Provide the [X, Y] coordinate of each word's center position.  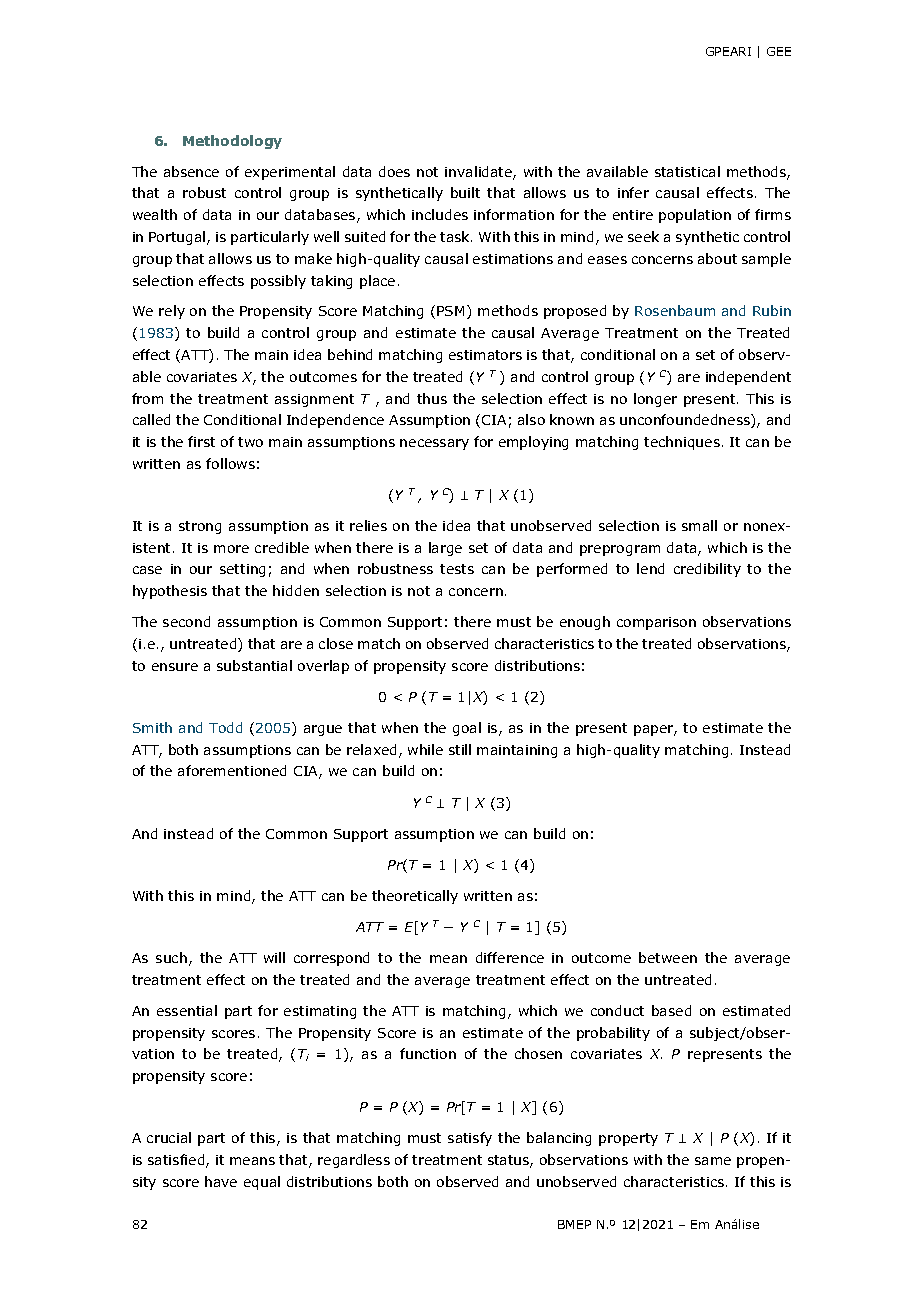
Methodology [232, 142]
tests [457, 569]
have [221, 1181]
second [186, 621]
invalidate [479, 173]
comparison [656, 623]
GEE [779, 51]
